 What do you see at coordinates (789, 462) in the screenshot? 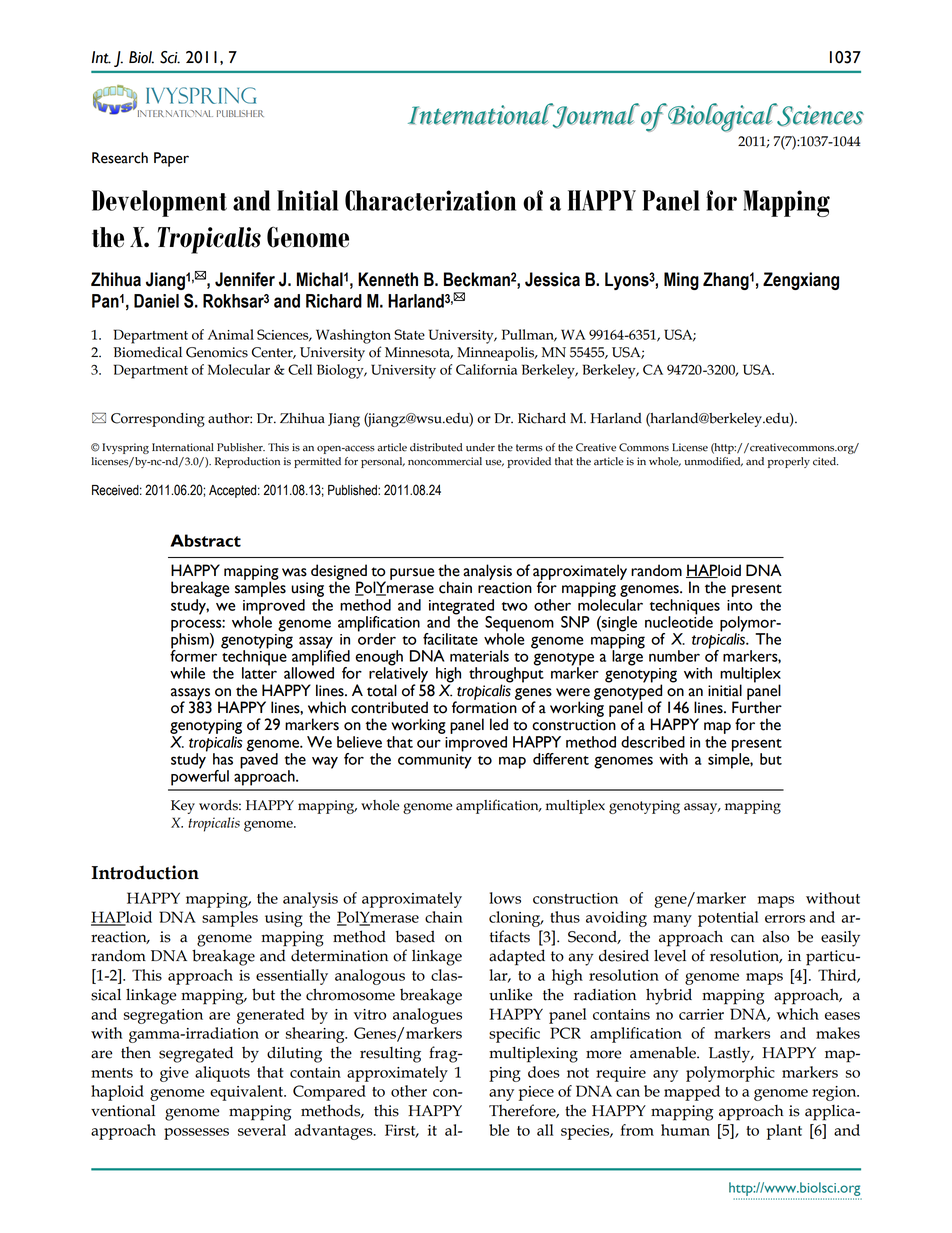
I see `properly` at bounding box center [789, 462].
